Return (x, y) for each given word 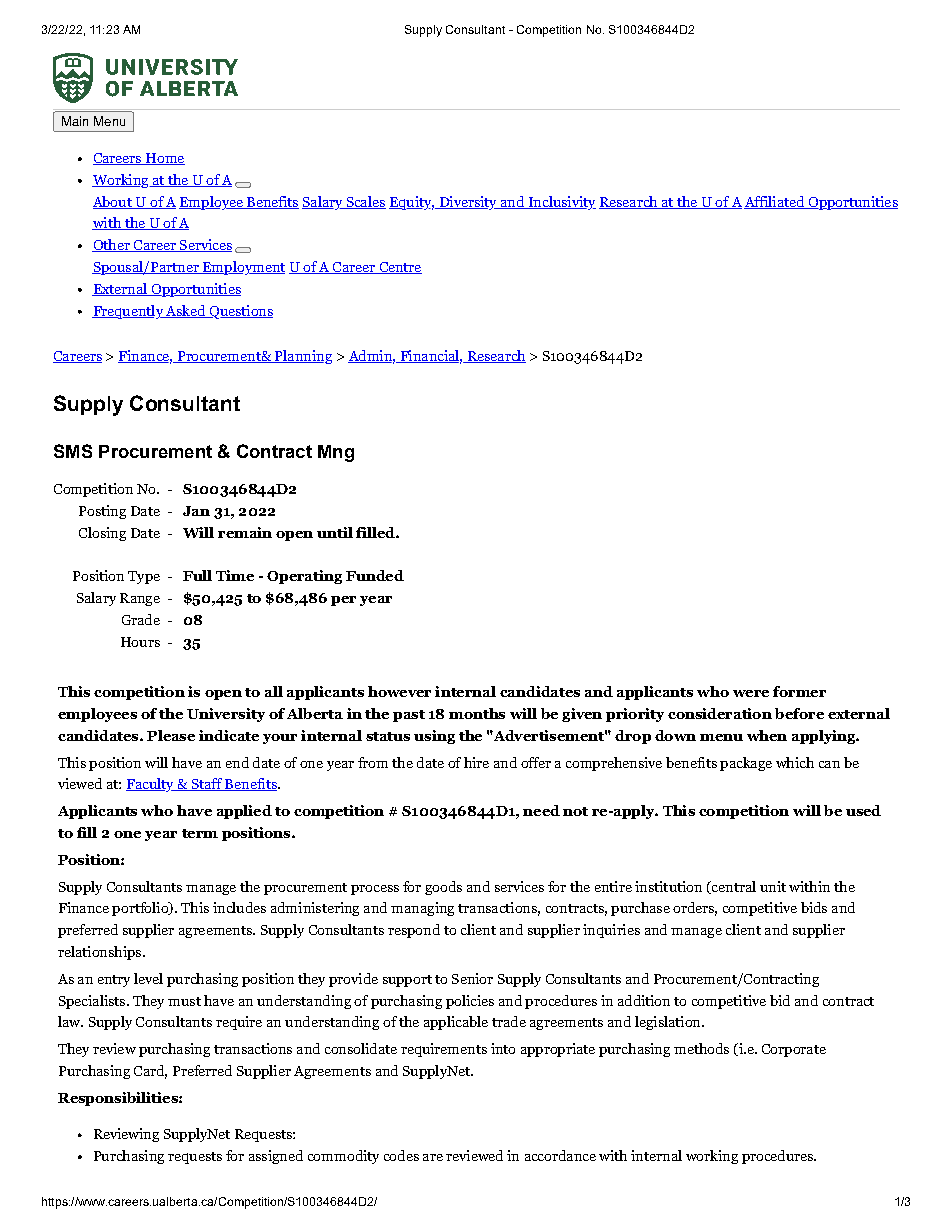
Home (164, 159)
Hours (140, 642)
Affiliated (775, 202)
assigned (276, 1157)
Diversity (468, 203)
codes (401, 1155)
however (399, 691)
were (751, 693)
